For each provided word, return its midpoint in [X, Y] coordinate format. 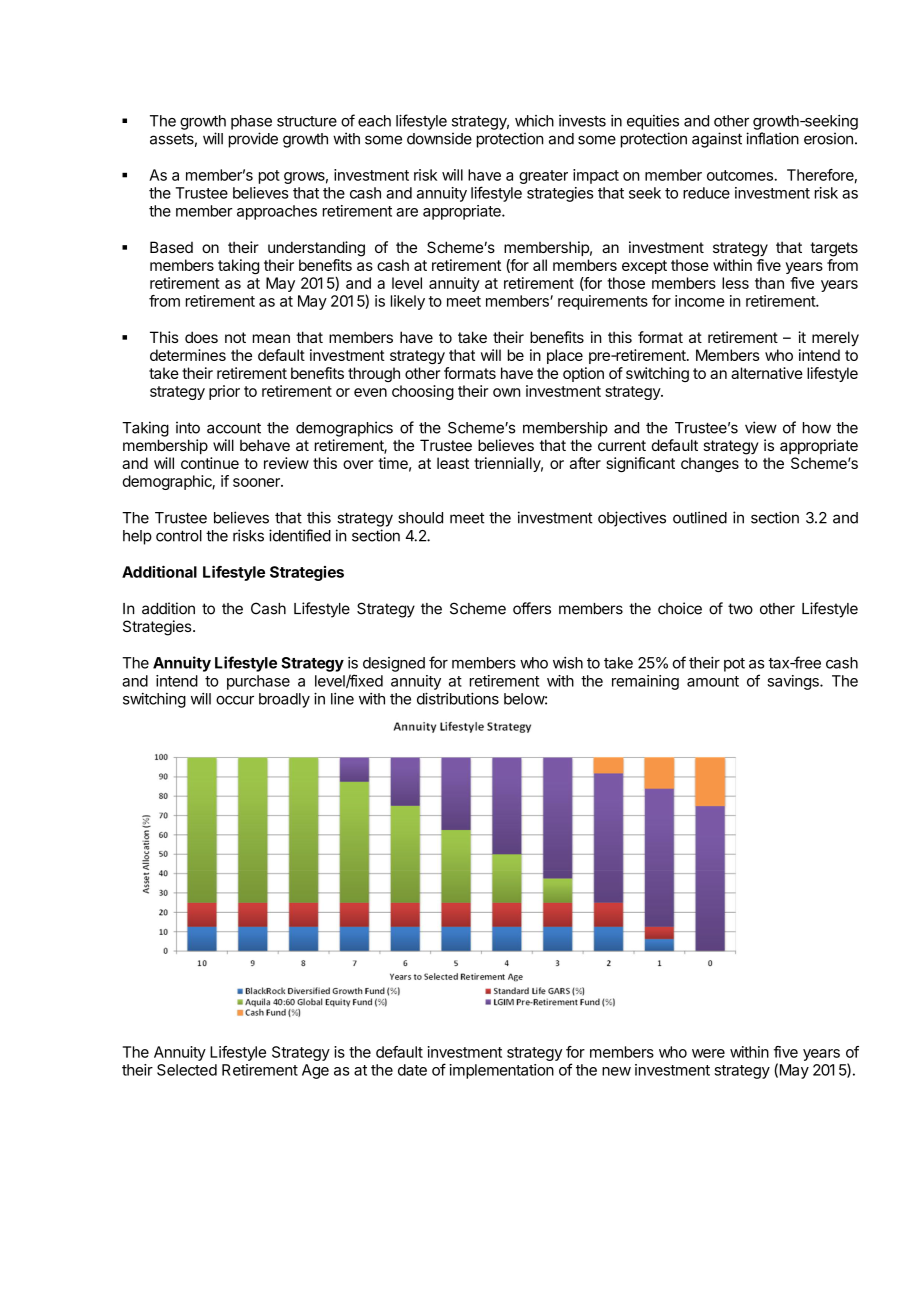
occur [235, 700]
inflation [772, 138]
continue [210, 463]
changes [710, 464]
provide [253, 140]
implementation [501, 1071]
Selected [187, 1070]
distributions [458, 698]
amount [713, 681]
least [453, 463]
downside [439, 138]
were [708, 1053]
